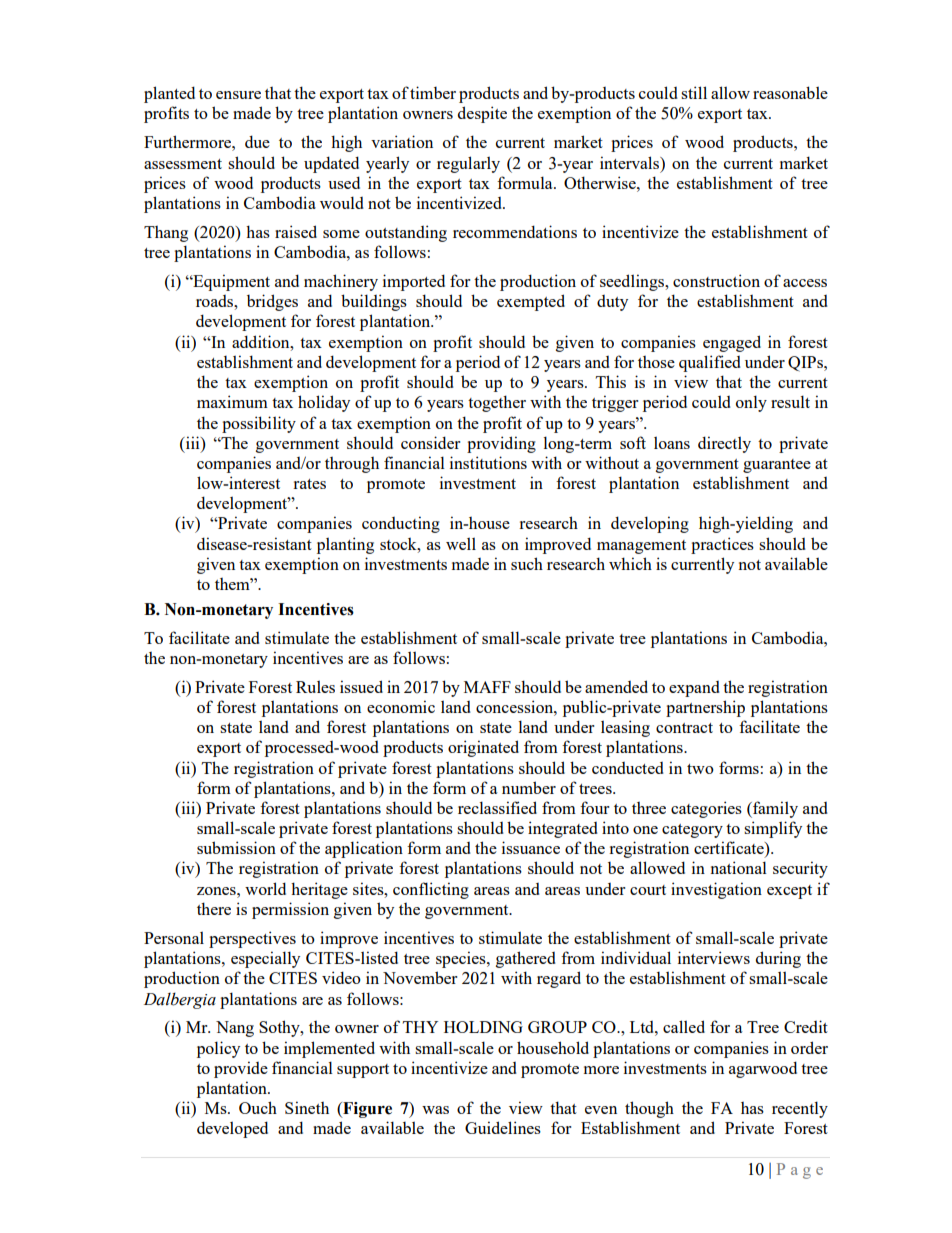  What do you see at coordinates (482, 114) in the screenshot?
I see `despite` at bounding box center [482, 114].
